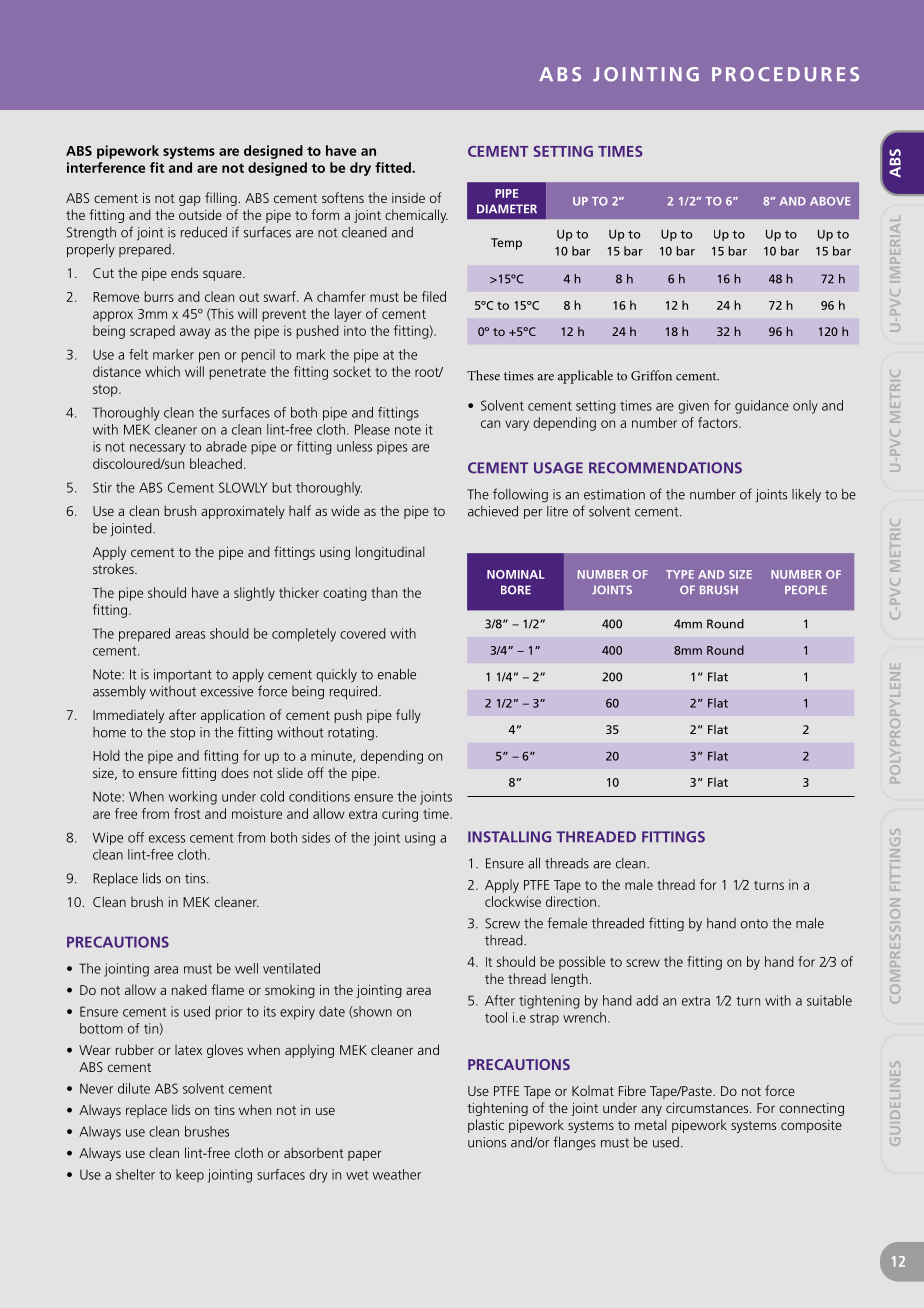 The width and height of the screenshot is (924, 1308). What do you see at coordinates (190, 1175) in the screenshot?
I see `keep` at bounding box center [190, 1175].
